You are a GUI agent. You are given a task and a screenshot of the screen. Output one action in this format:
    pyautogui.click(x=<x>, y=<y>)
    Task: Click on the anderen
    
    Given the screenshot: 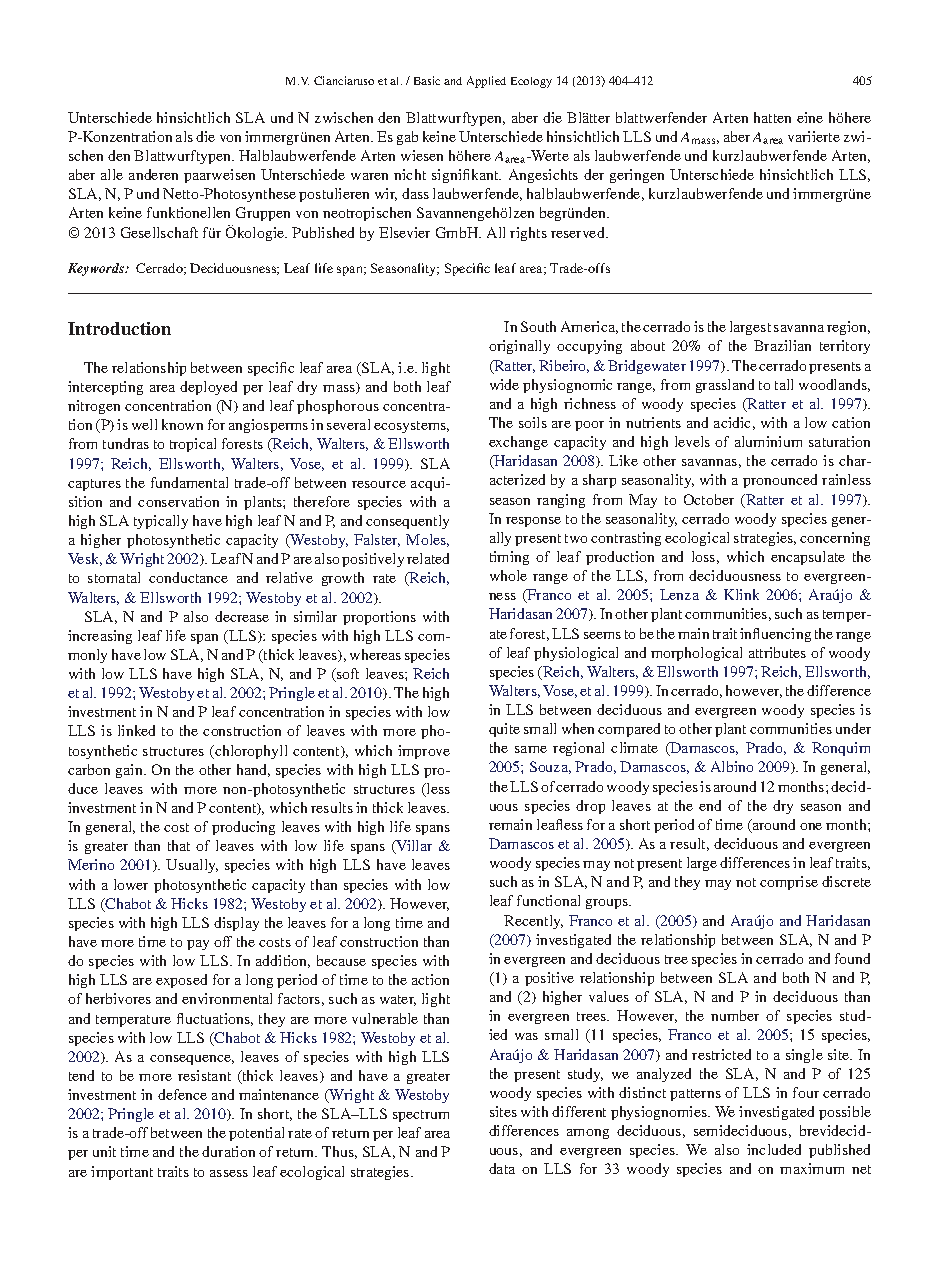 What is the action you would take?
    pyautogui.click(x=153, y=174)
